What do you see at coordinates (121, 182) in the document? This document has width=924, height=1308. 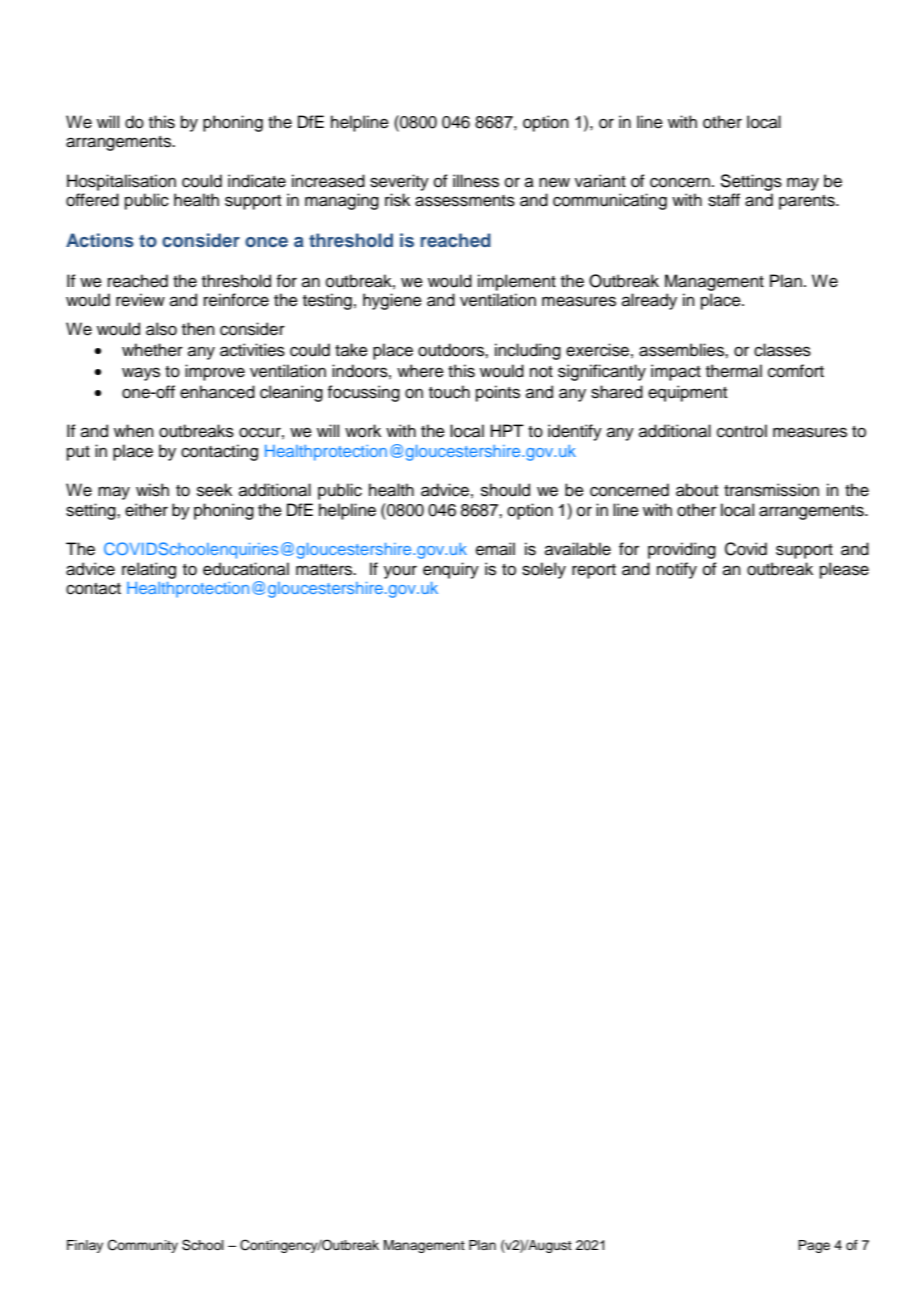 I see `Hospitalisation` at bounding box center [121, 182].
